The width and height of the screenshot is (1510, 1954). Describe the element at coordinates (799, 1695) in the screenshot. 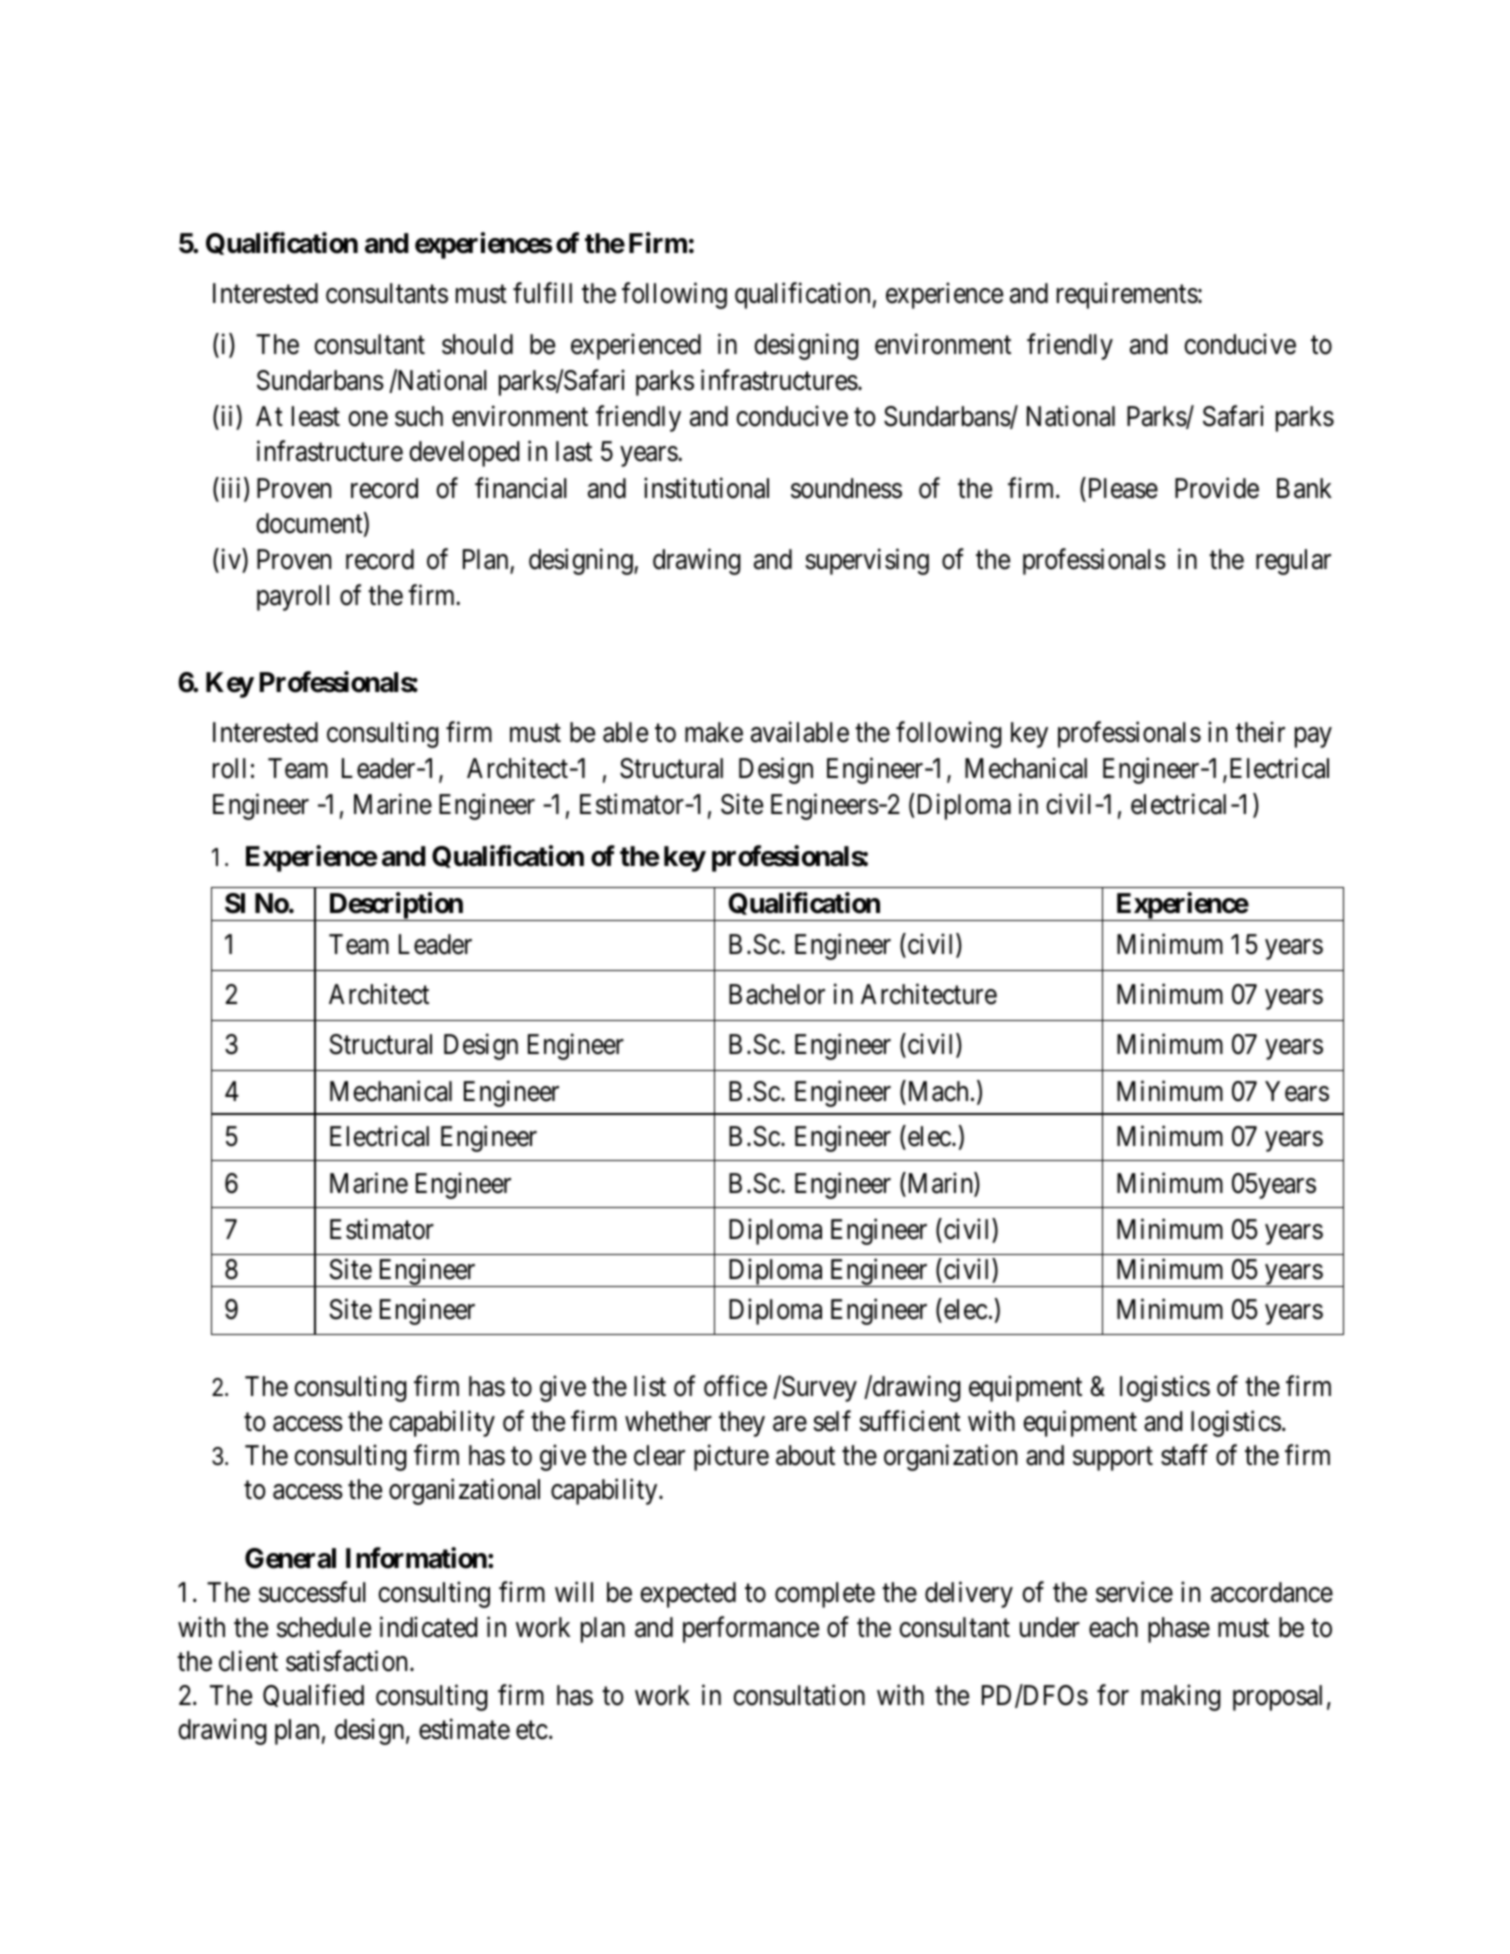

I see `consultation` at that location.
